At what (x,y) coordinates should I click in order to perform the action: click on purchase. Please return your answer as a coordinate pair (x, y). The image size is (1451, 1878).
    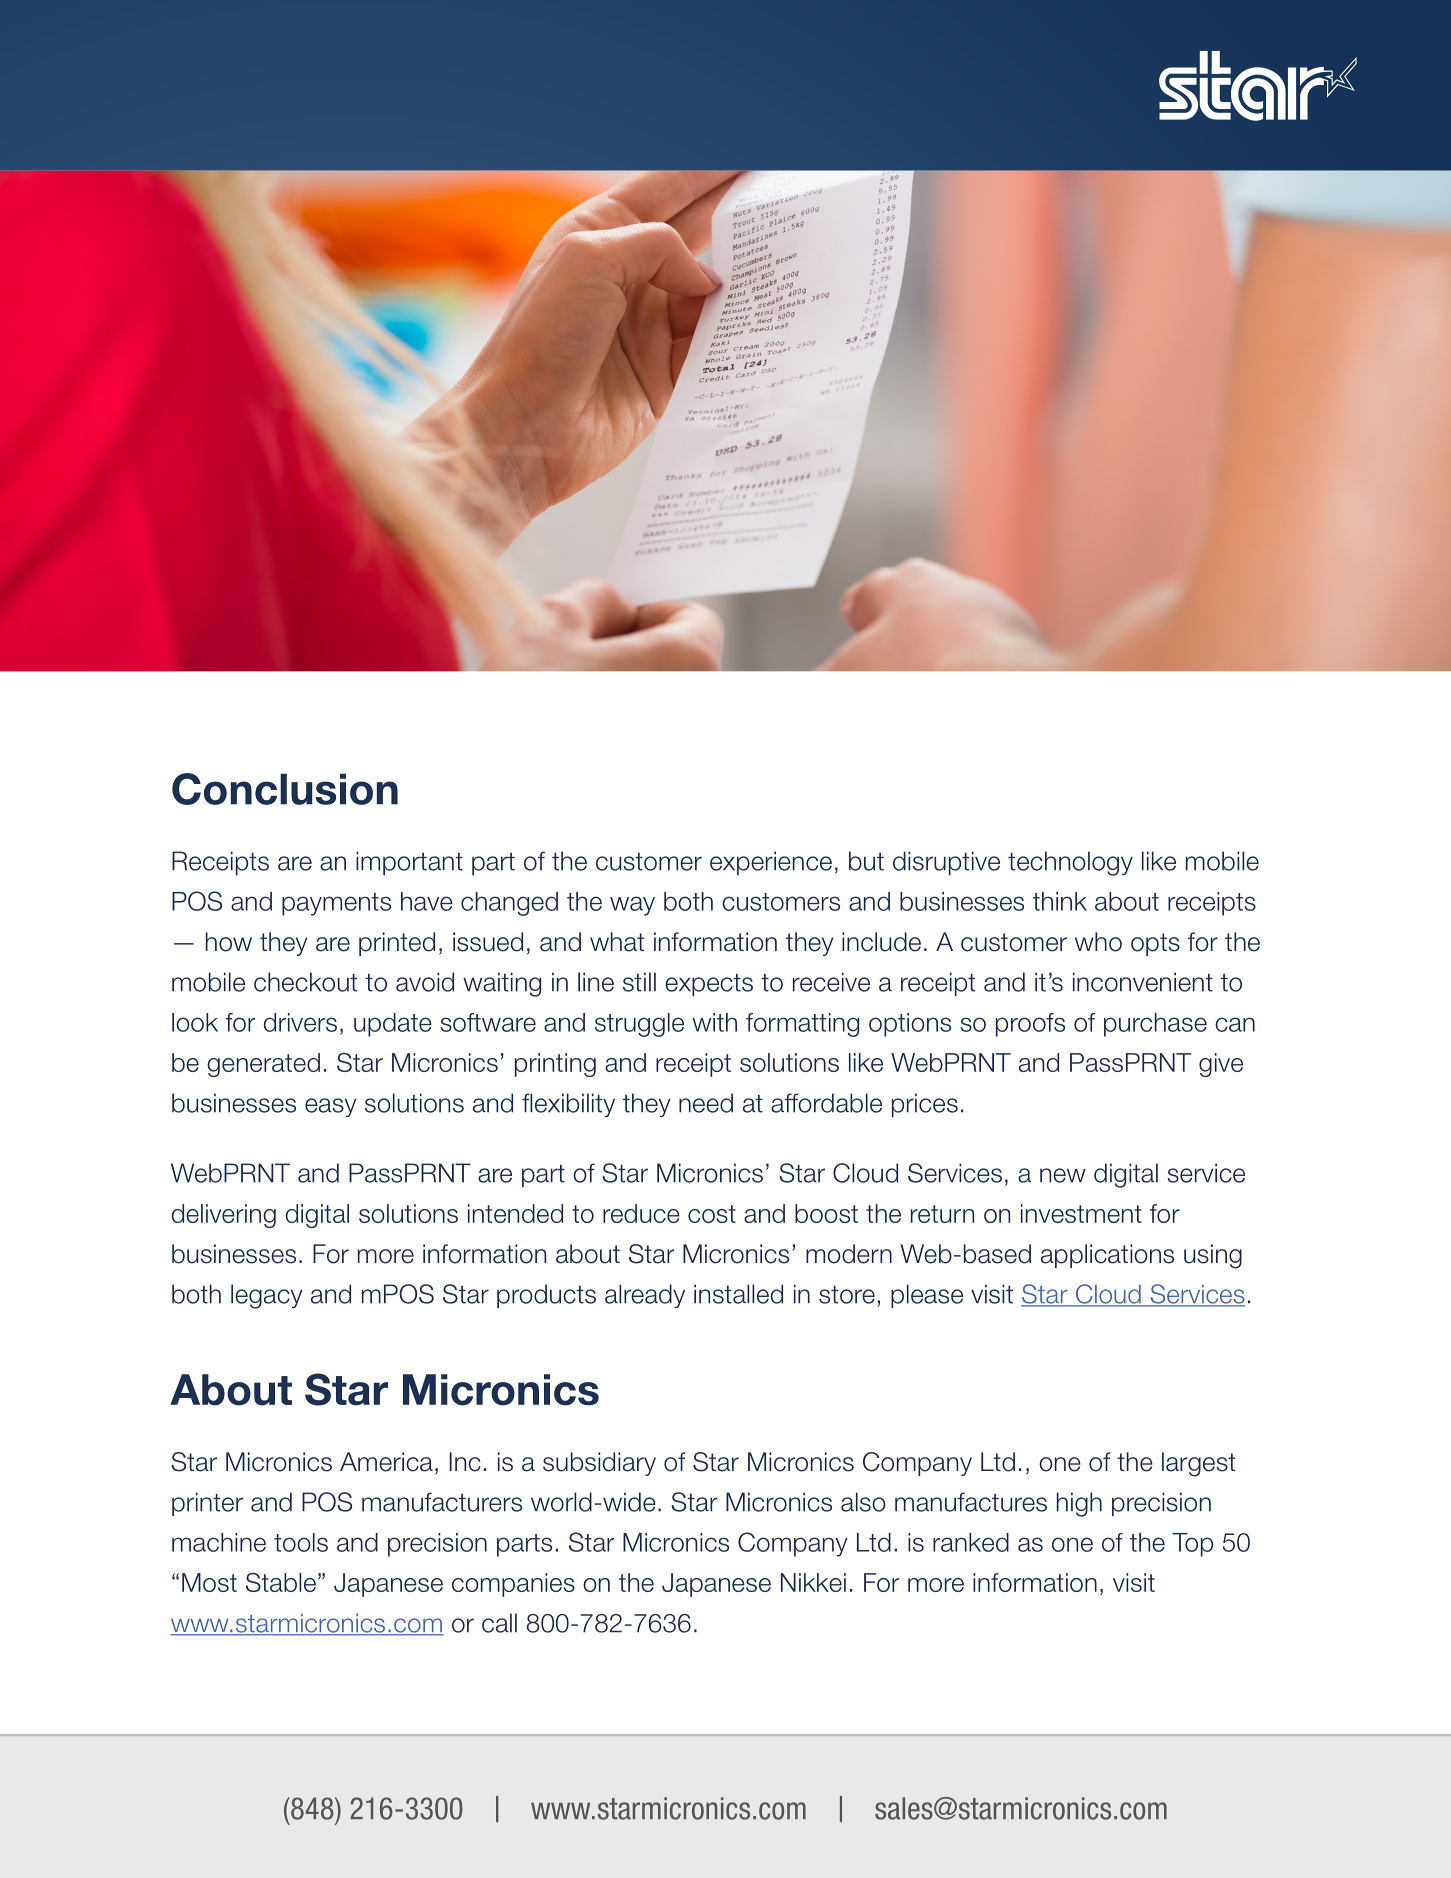
    Looking at the image, I should click on (1155, 1025).
